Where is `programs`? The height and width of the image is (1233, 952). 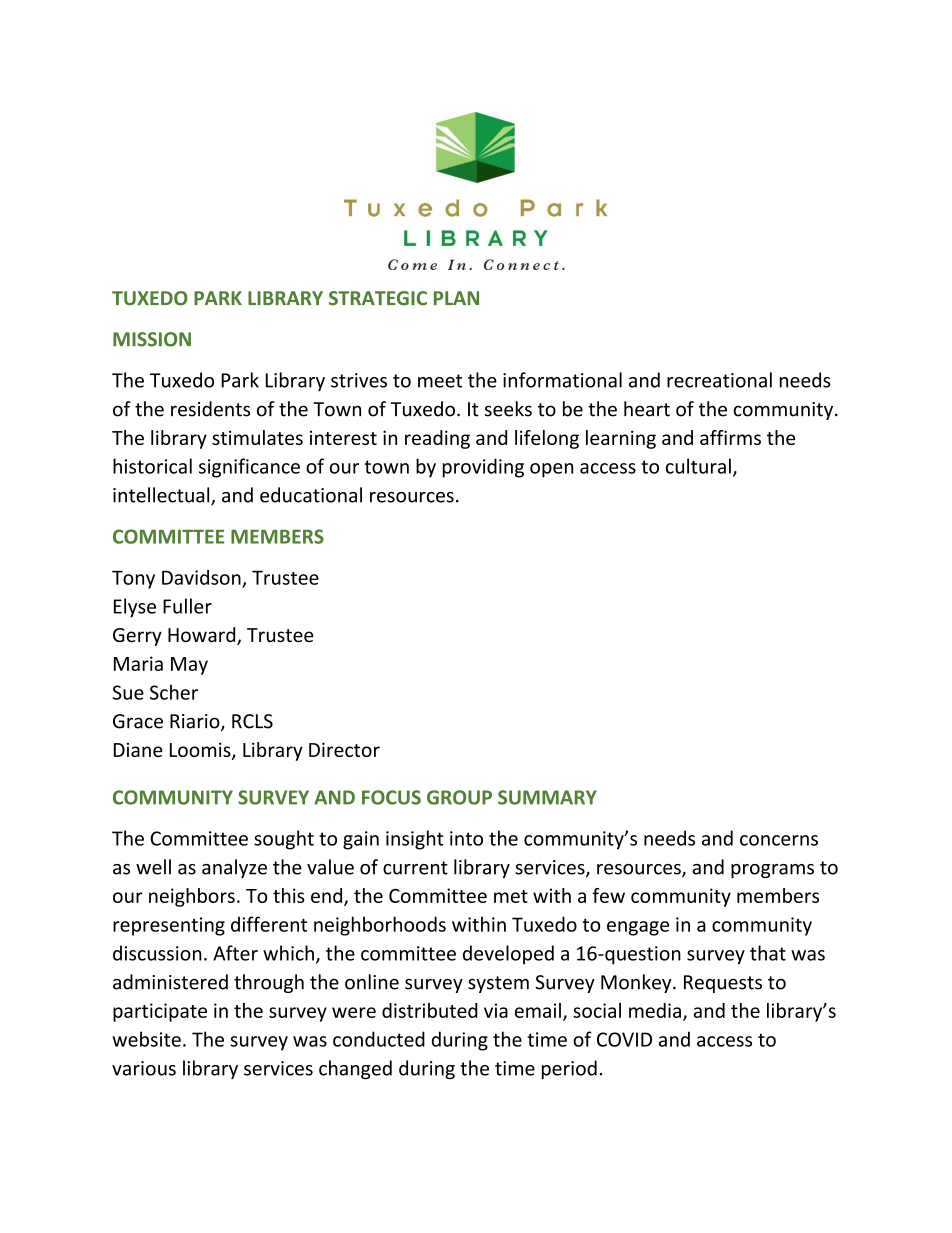 programs is located at coordinates (772, 871).
